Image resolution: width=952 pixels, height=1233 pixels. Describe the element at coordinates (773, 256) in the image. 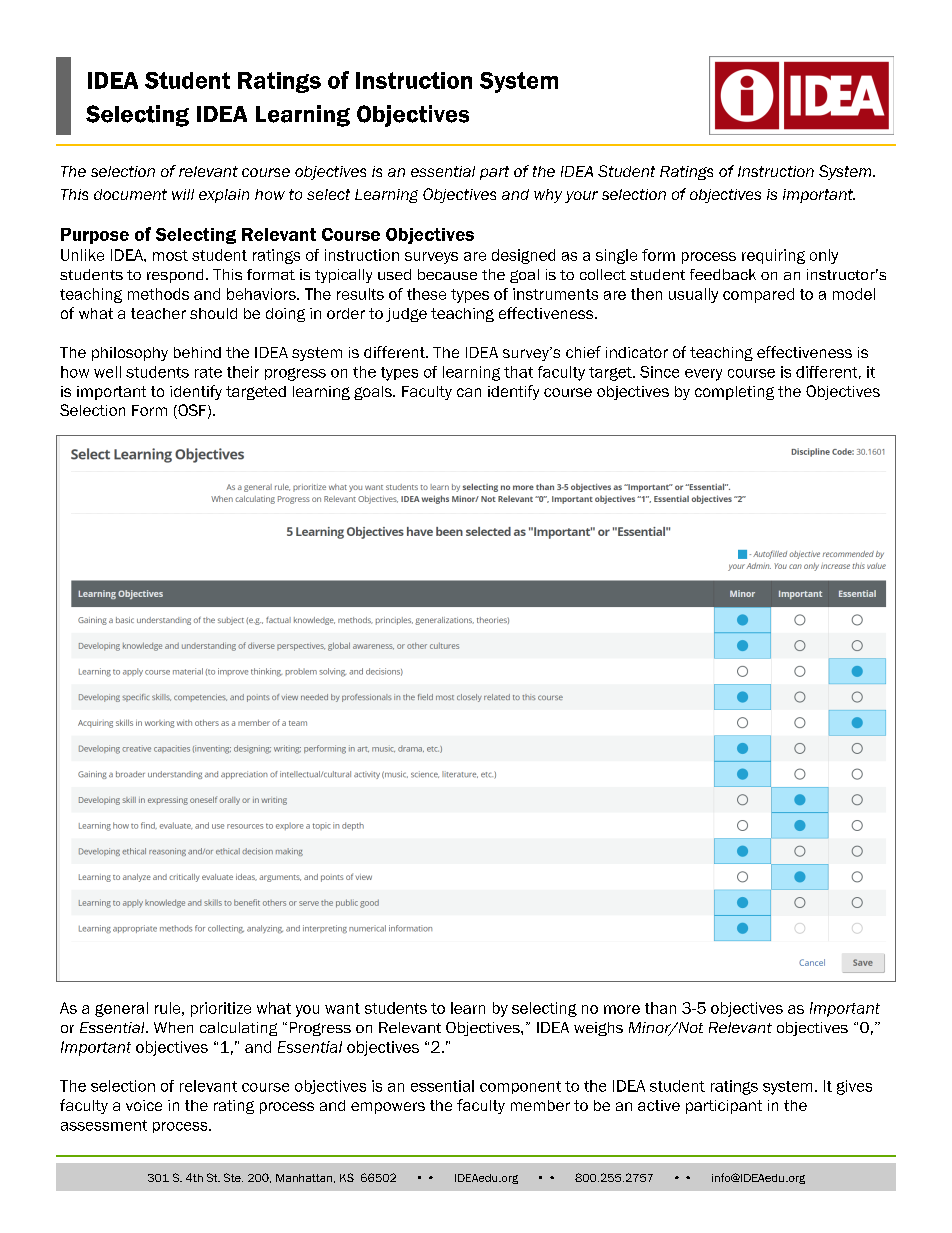

I see `requiring` at that location.
